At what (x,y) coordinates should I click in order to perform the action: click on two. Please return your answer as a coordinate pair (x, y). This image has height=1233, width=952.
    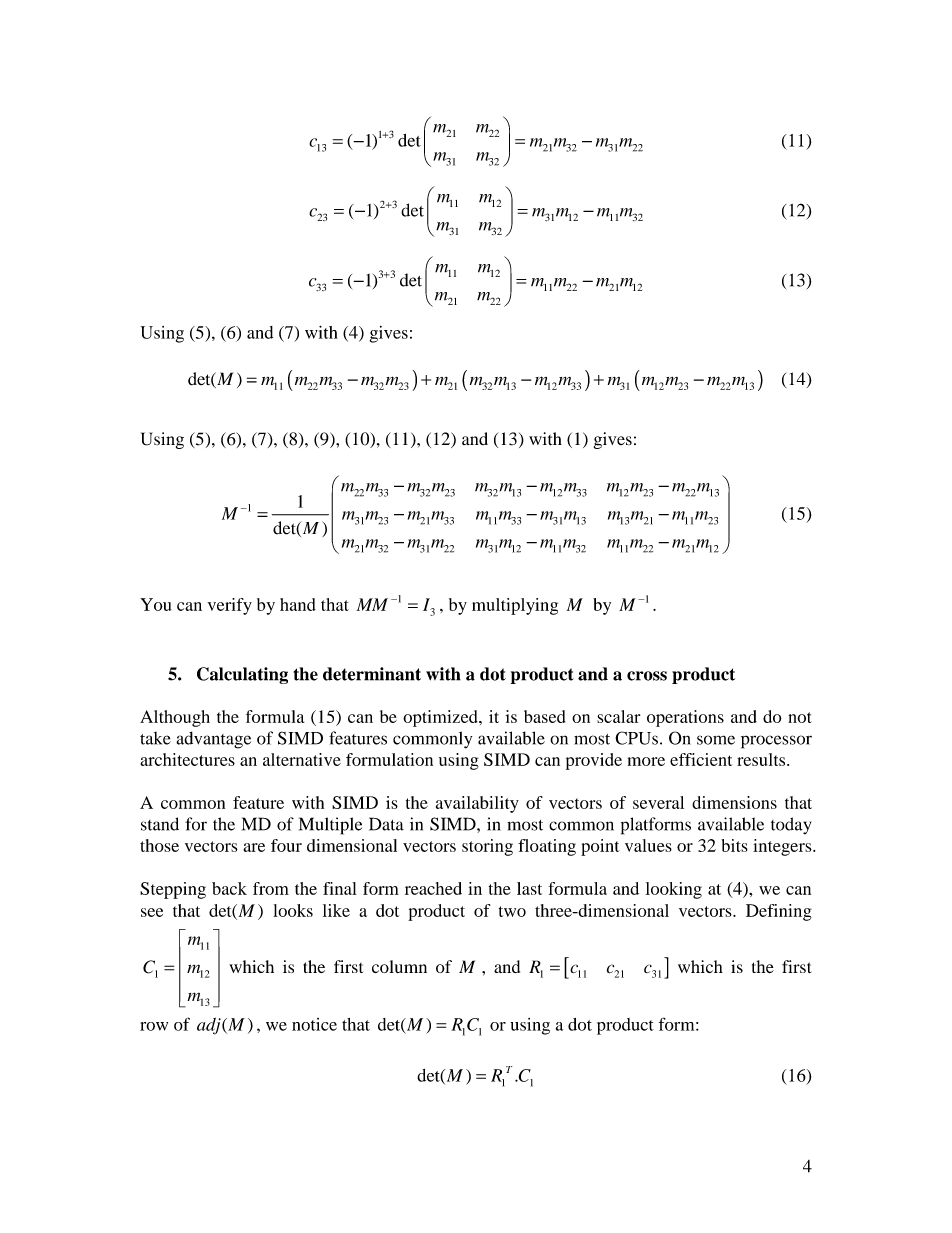
    Looking at the image, I should click on (512, 911).
